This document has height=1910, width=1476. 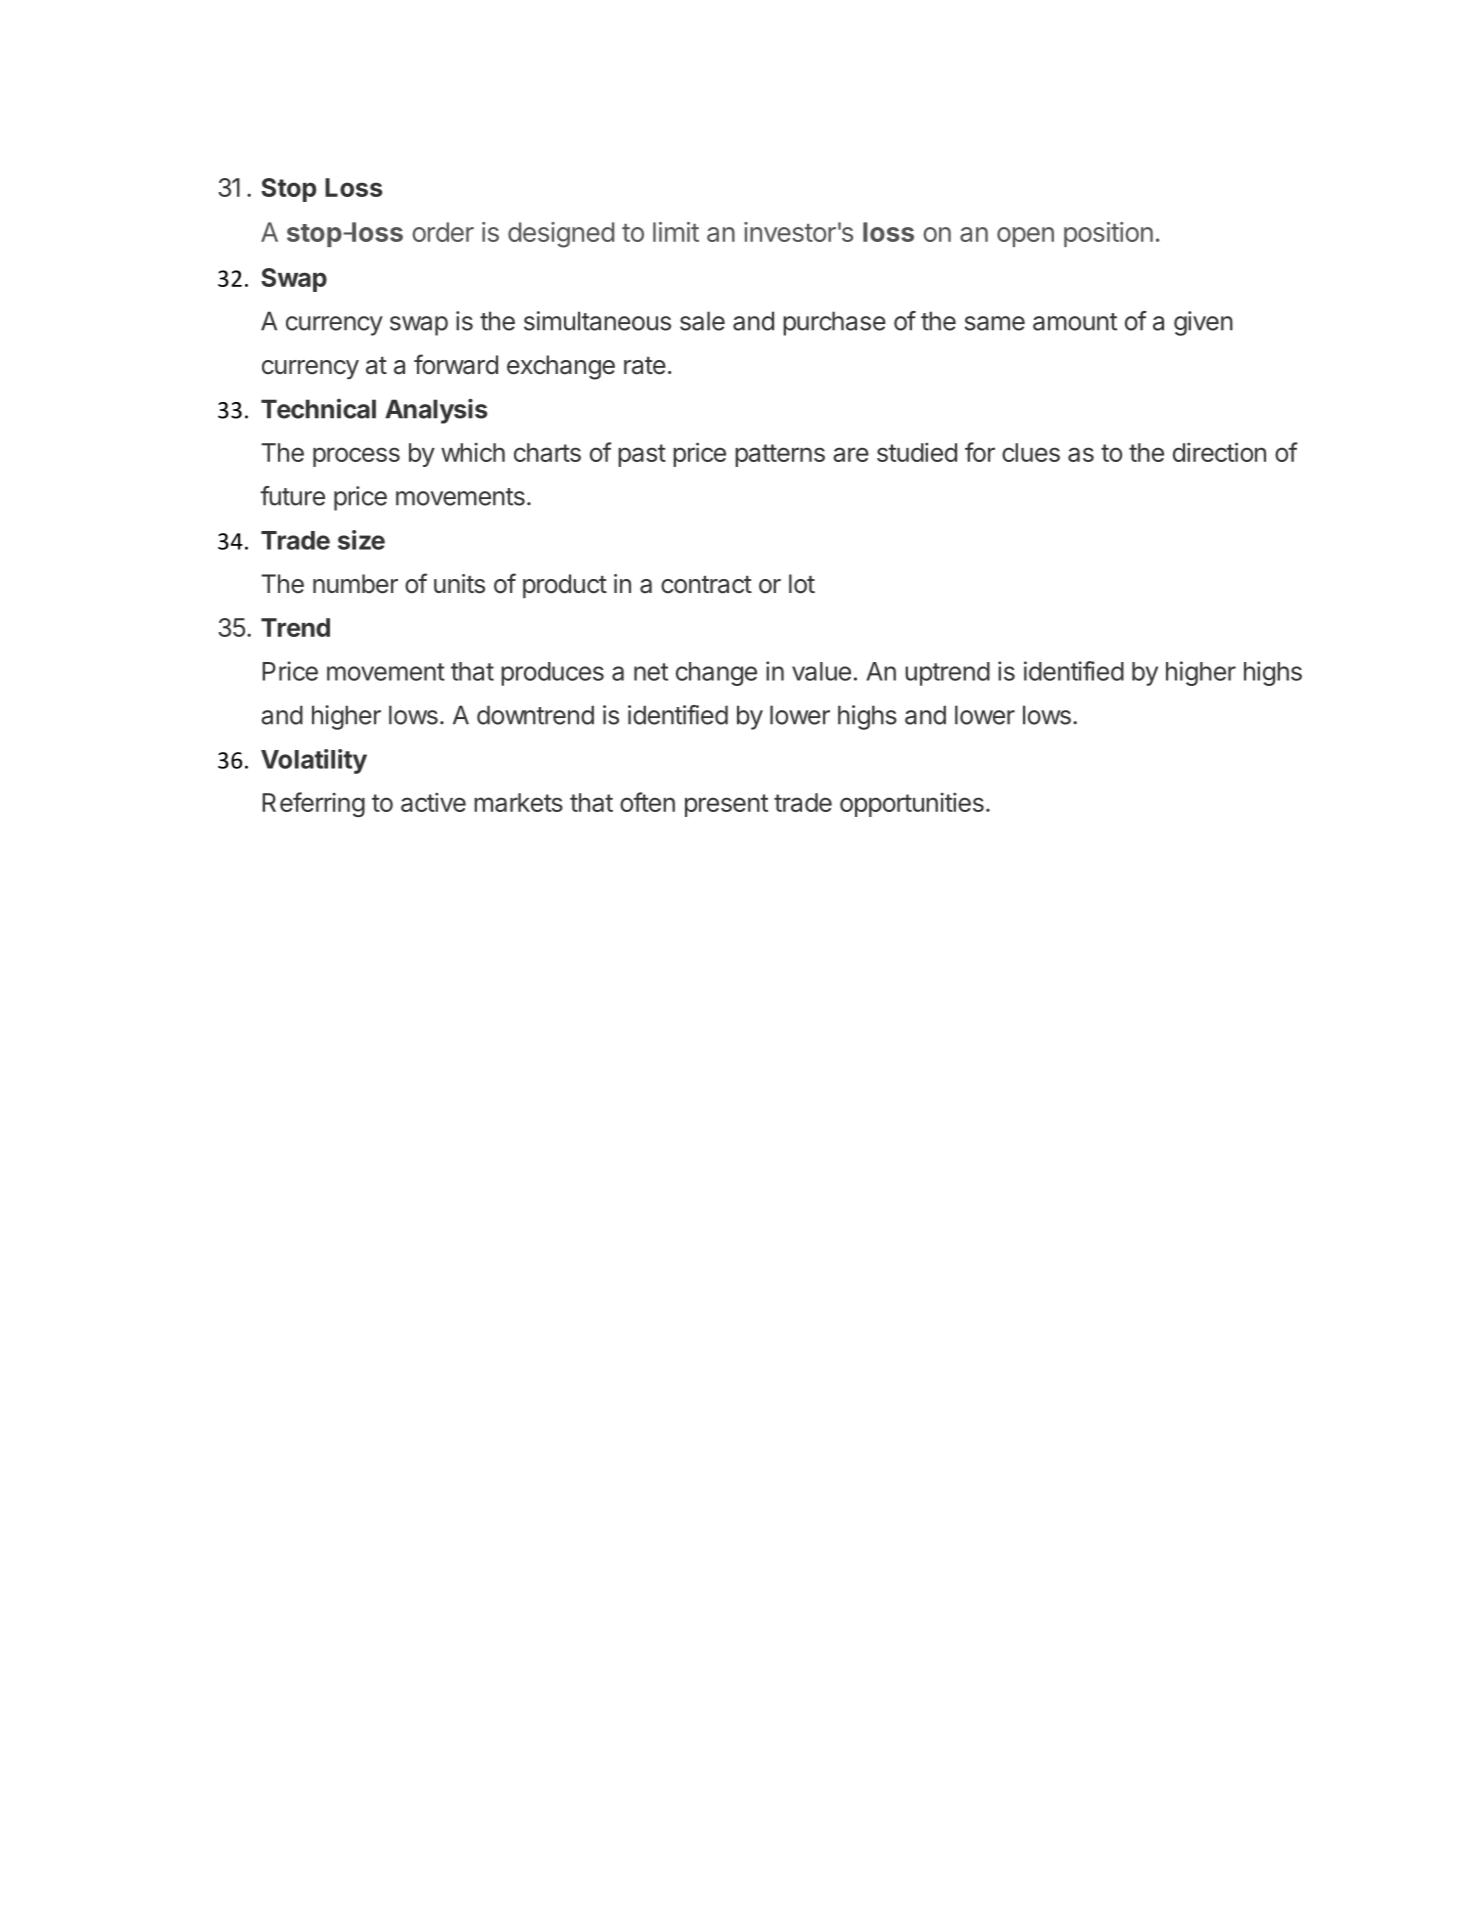 What do you see at coordinates (1108, 234) in the document?
I see `position` at bounding box center [1108, 234].
